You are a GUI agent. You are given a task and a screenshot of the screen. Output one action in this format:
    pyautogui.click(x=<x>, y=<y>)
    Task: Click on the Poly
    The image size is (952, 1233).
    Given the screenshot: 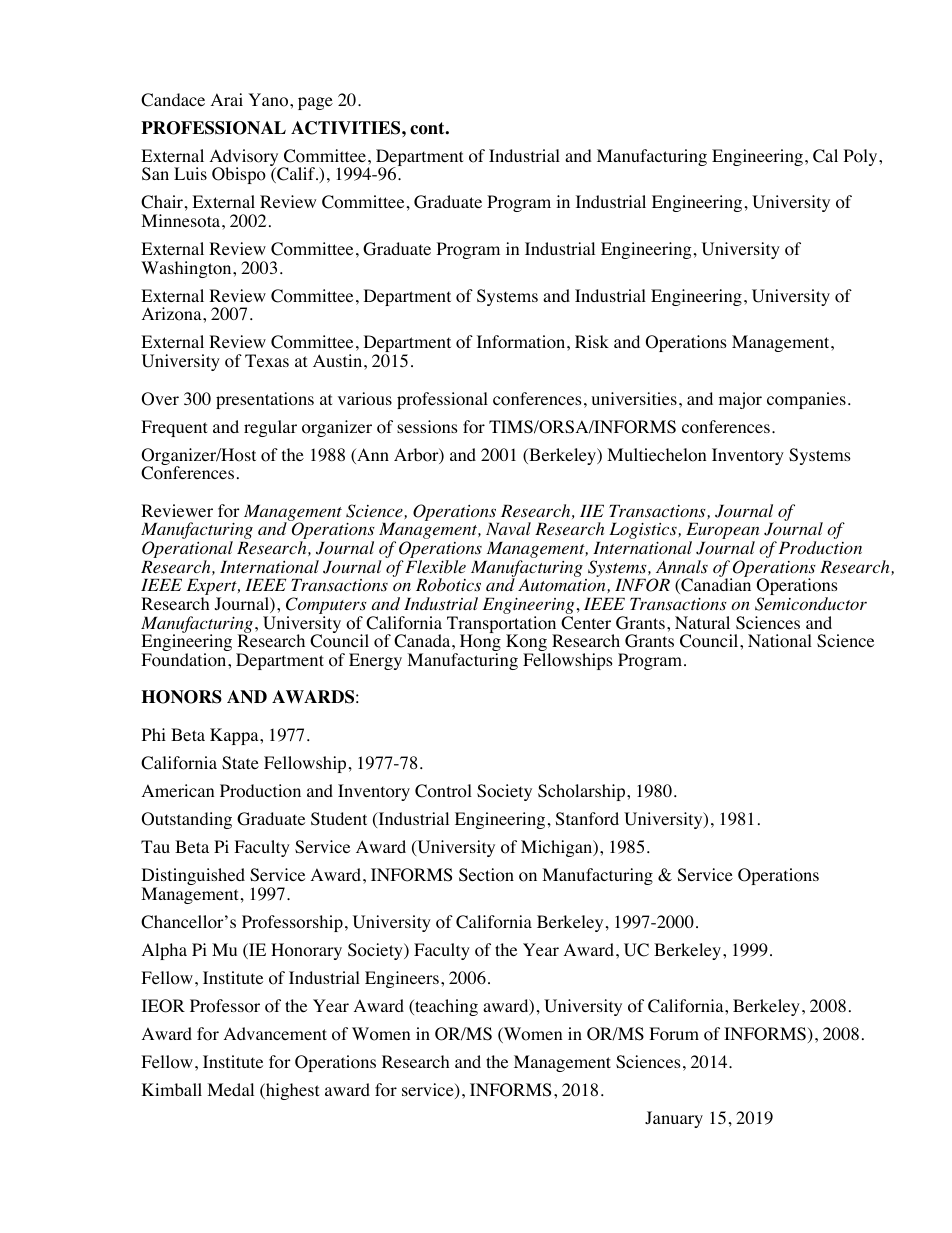 What is the action you would take?
    pyautogui.click(x=862, y=157)
